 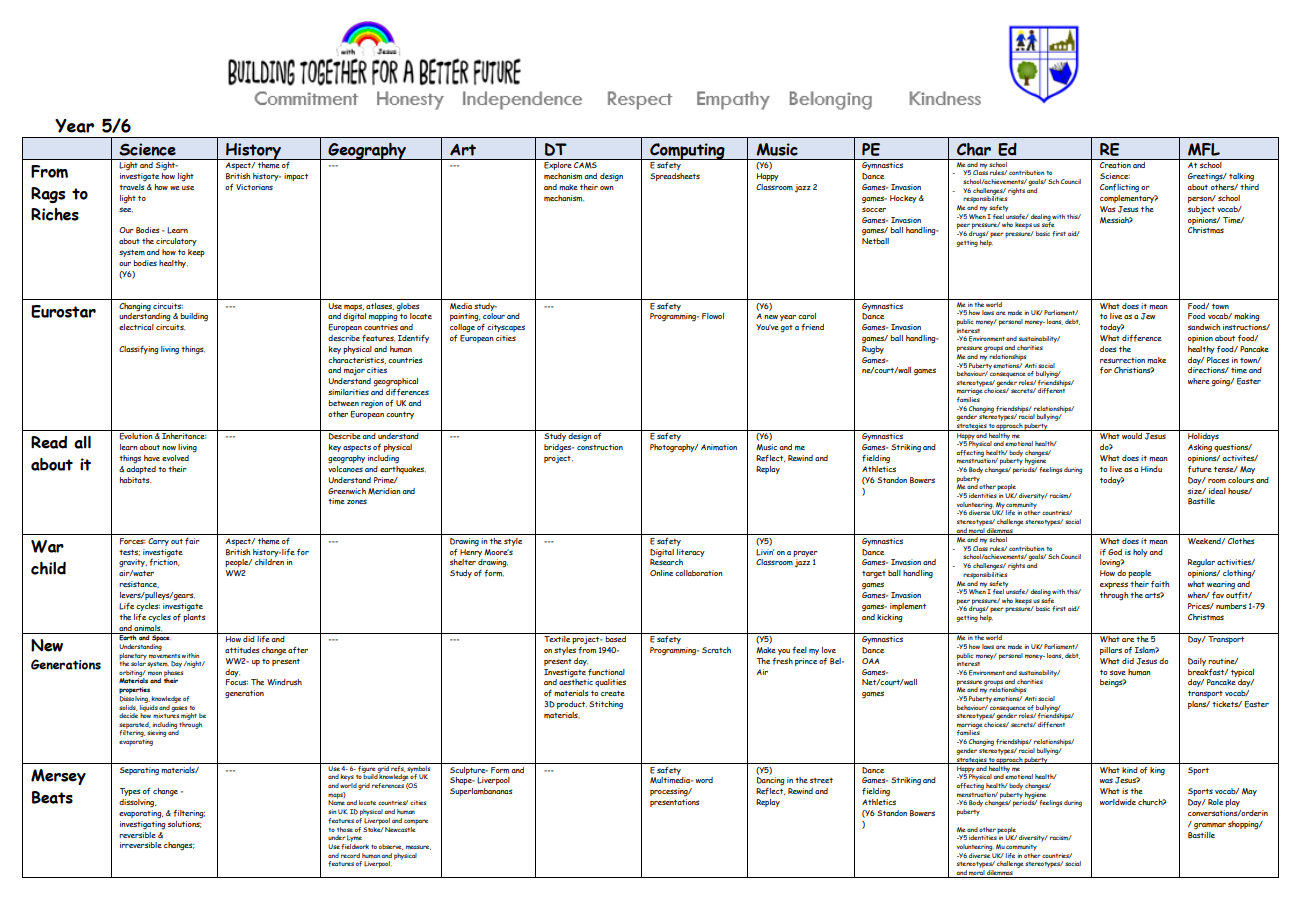 I want to click on moon, so click(x=155, y=673).
